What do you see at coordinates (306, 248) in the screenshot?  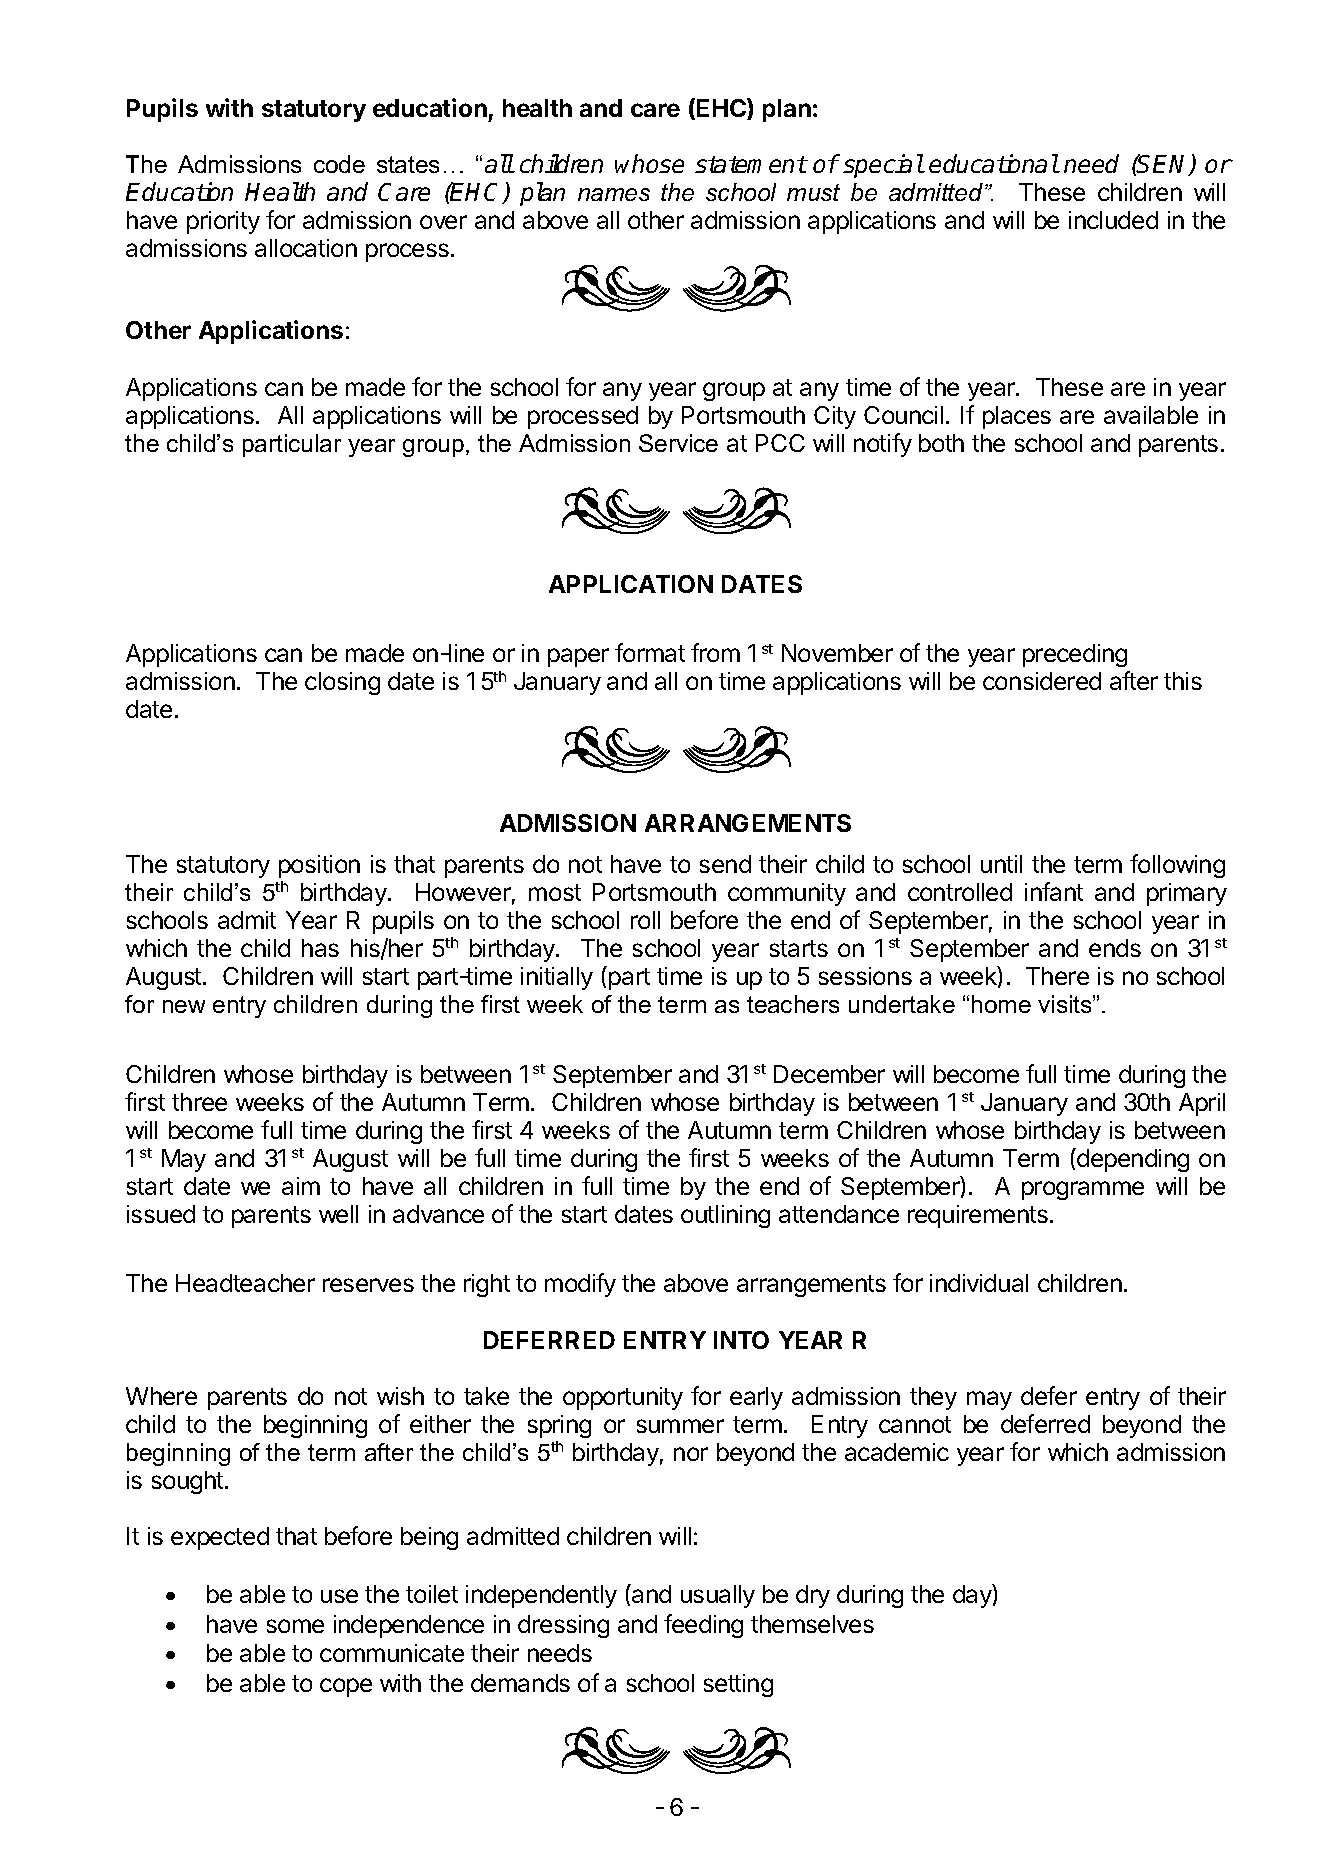 I see `allocation` at bounding box center [306, 248].
